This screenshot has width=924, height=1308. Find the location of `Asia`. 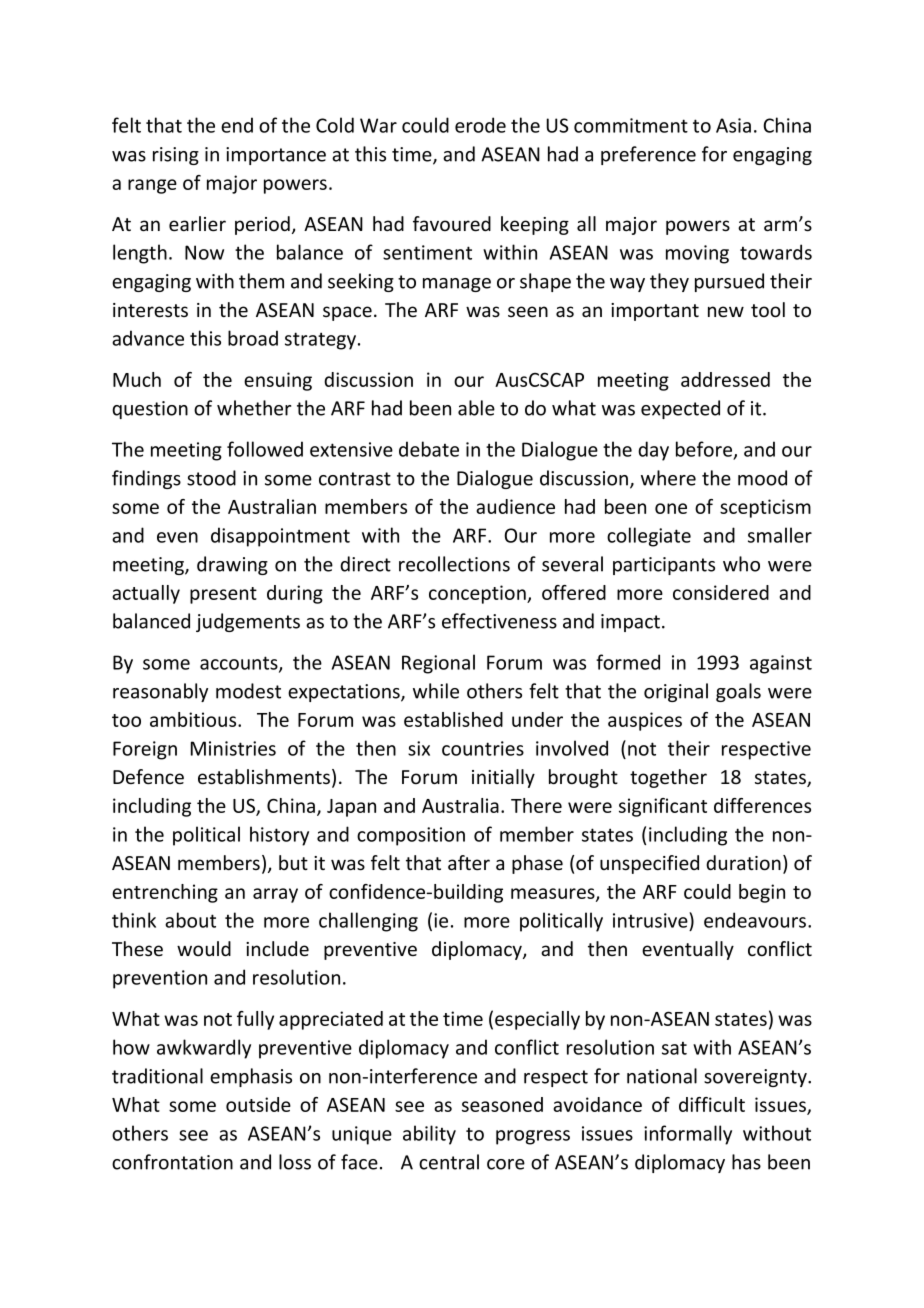

Asia is located at coordinates (733, 125).
